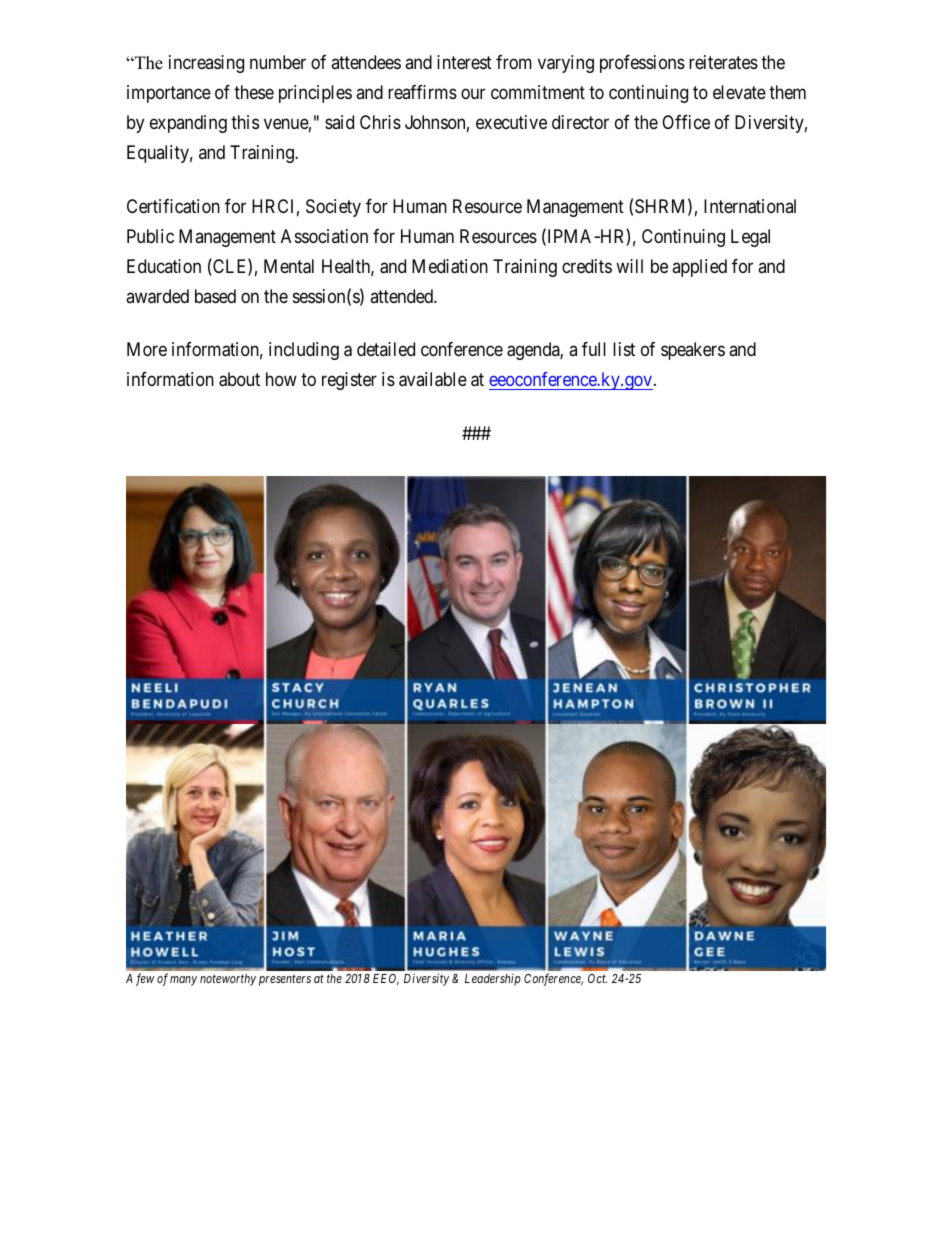 The image size is (952, 1233). Describe the element at coordinates (254, 92) in the screenshot. I see `these` at that location.
